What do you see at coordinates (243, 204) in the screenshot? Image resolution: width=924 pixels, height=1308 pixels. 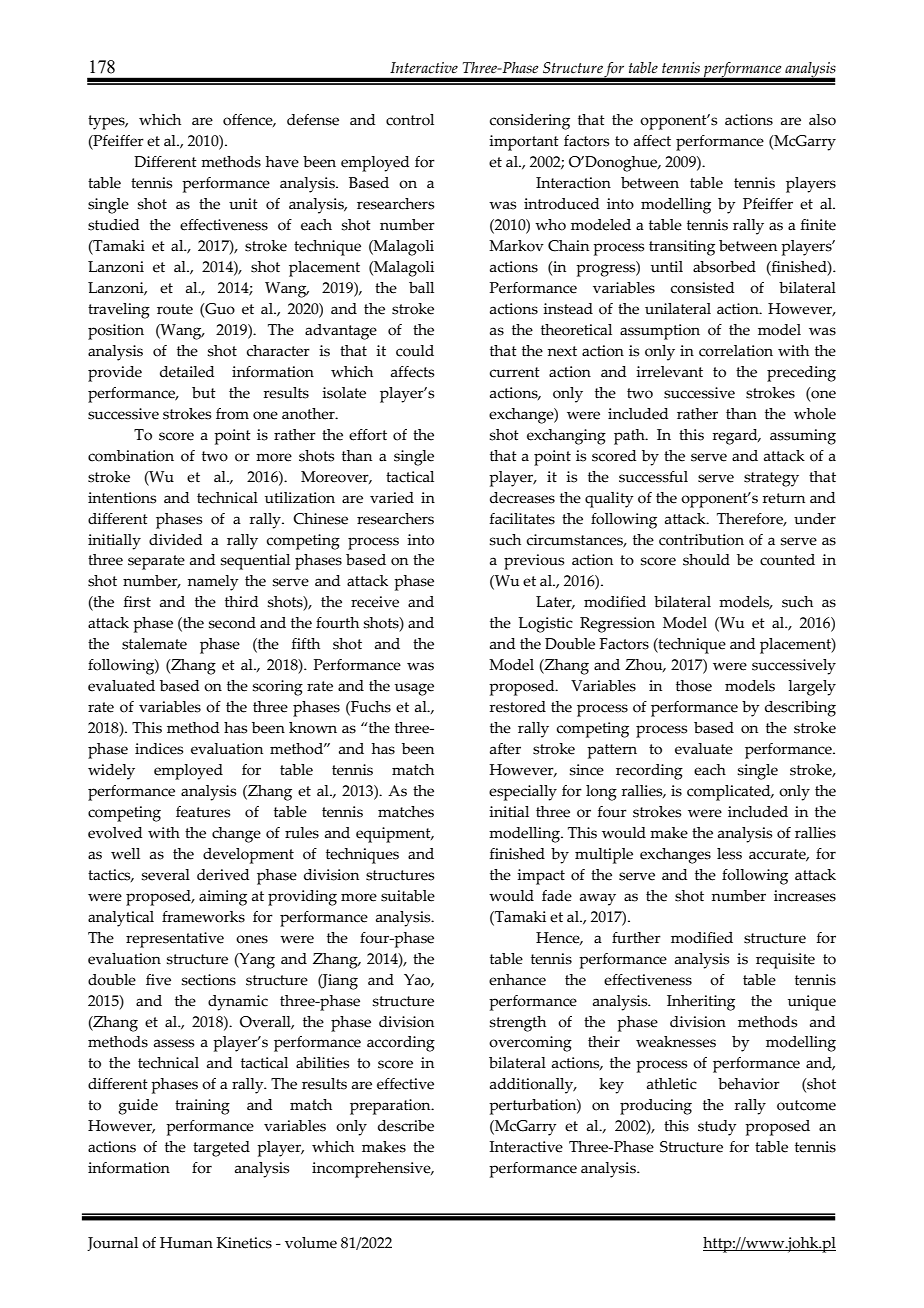 I see `unit` at bounding box center [243, 204].
